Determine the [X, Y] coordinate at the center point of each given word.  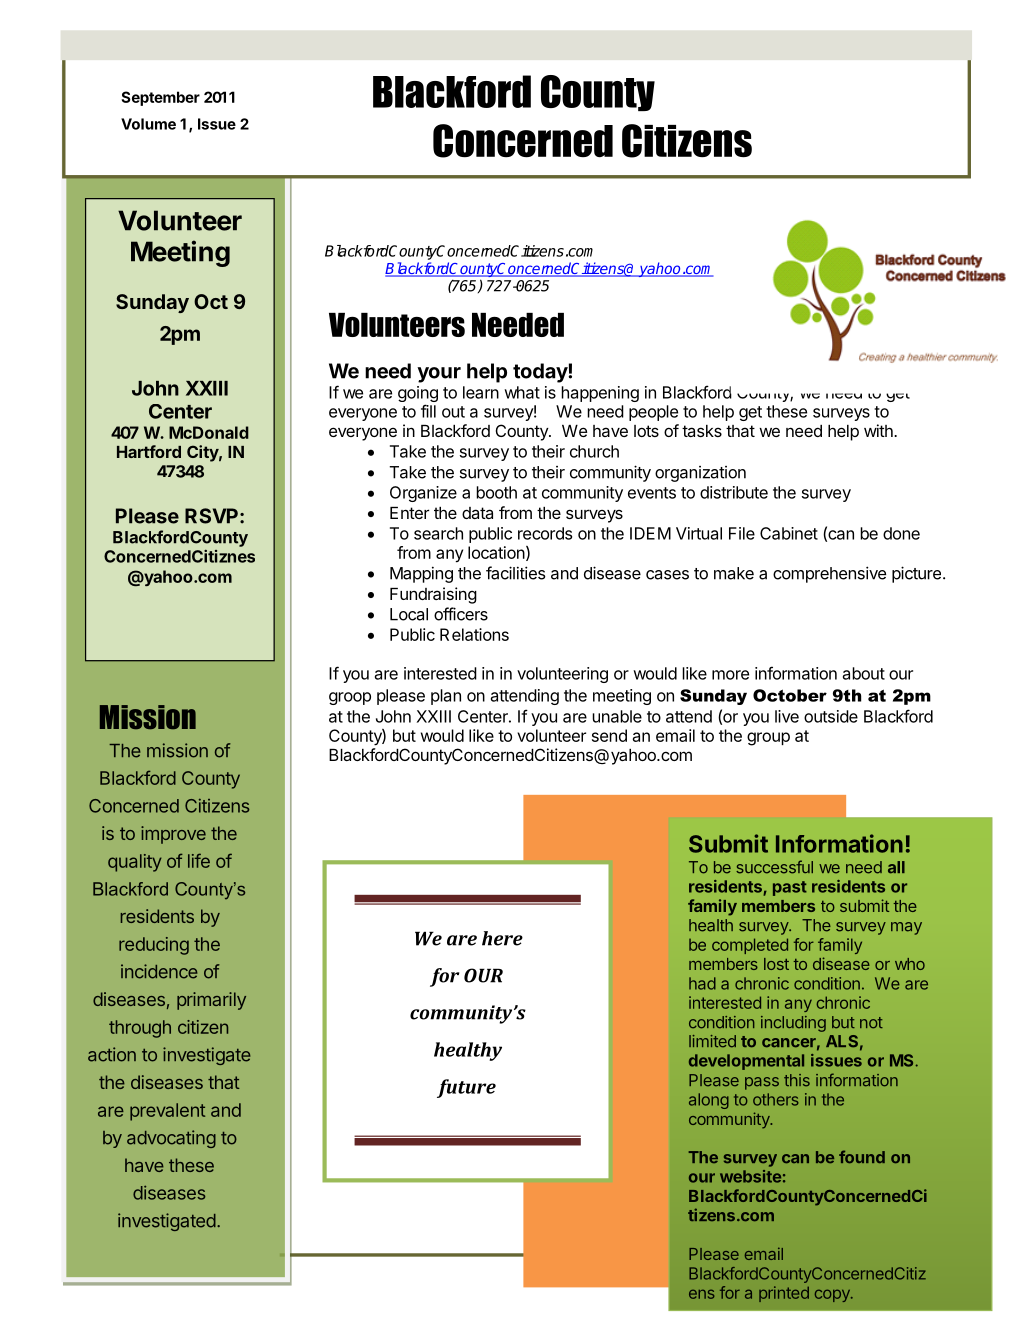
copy [833, 1295]
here [502, 938]
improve [173, 835]
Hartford [149, 451]
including [793, 1024]
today [541, 373]
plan [446, 697]
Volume [148, 124]
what [522, 392]
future [466, 1088]
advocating [171, 1139]
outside [831, 716]
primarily [211, 1001]
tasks [702, 431]
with [879, 430]
